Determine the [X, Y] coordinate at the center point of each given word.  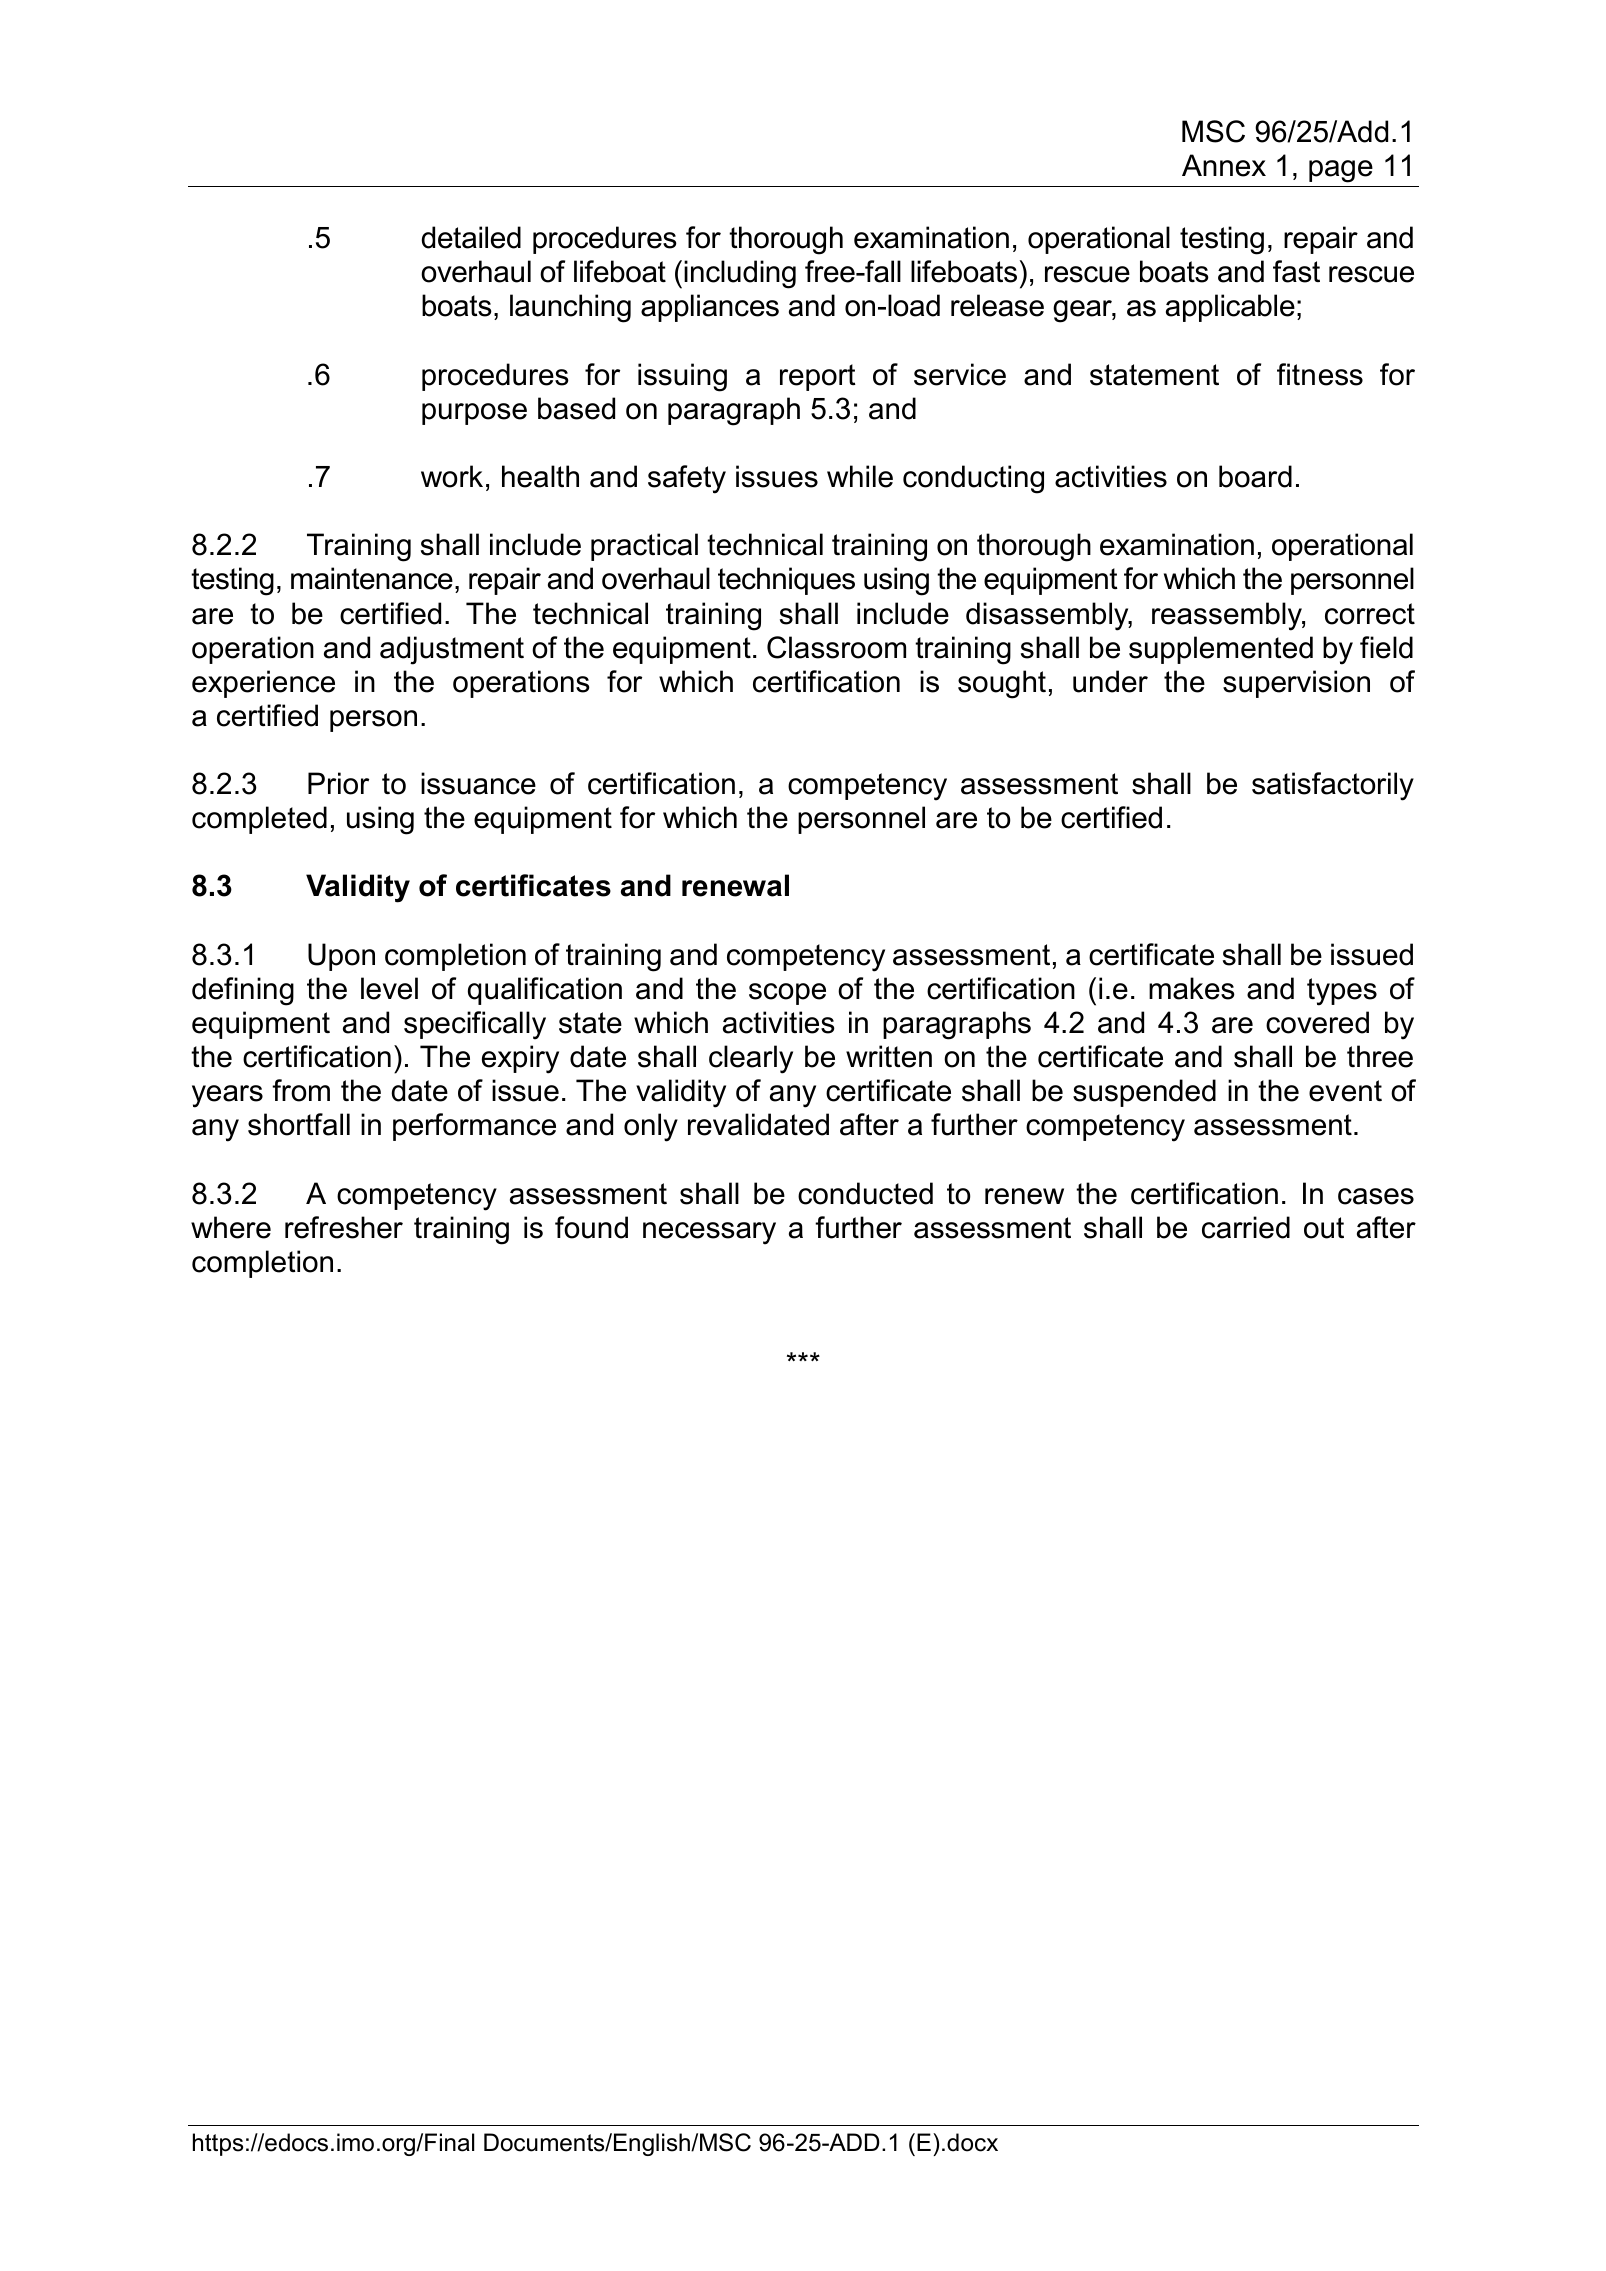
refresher [344, 1227]
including [740, 274]
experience [263, 684]
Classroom [836, 647]
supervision [1296, 684]
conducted [865, 1193]
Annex [1224, 165]
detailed [471, 237]
